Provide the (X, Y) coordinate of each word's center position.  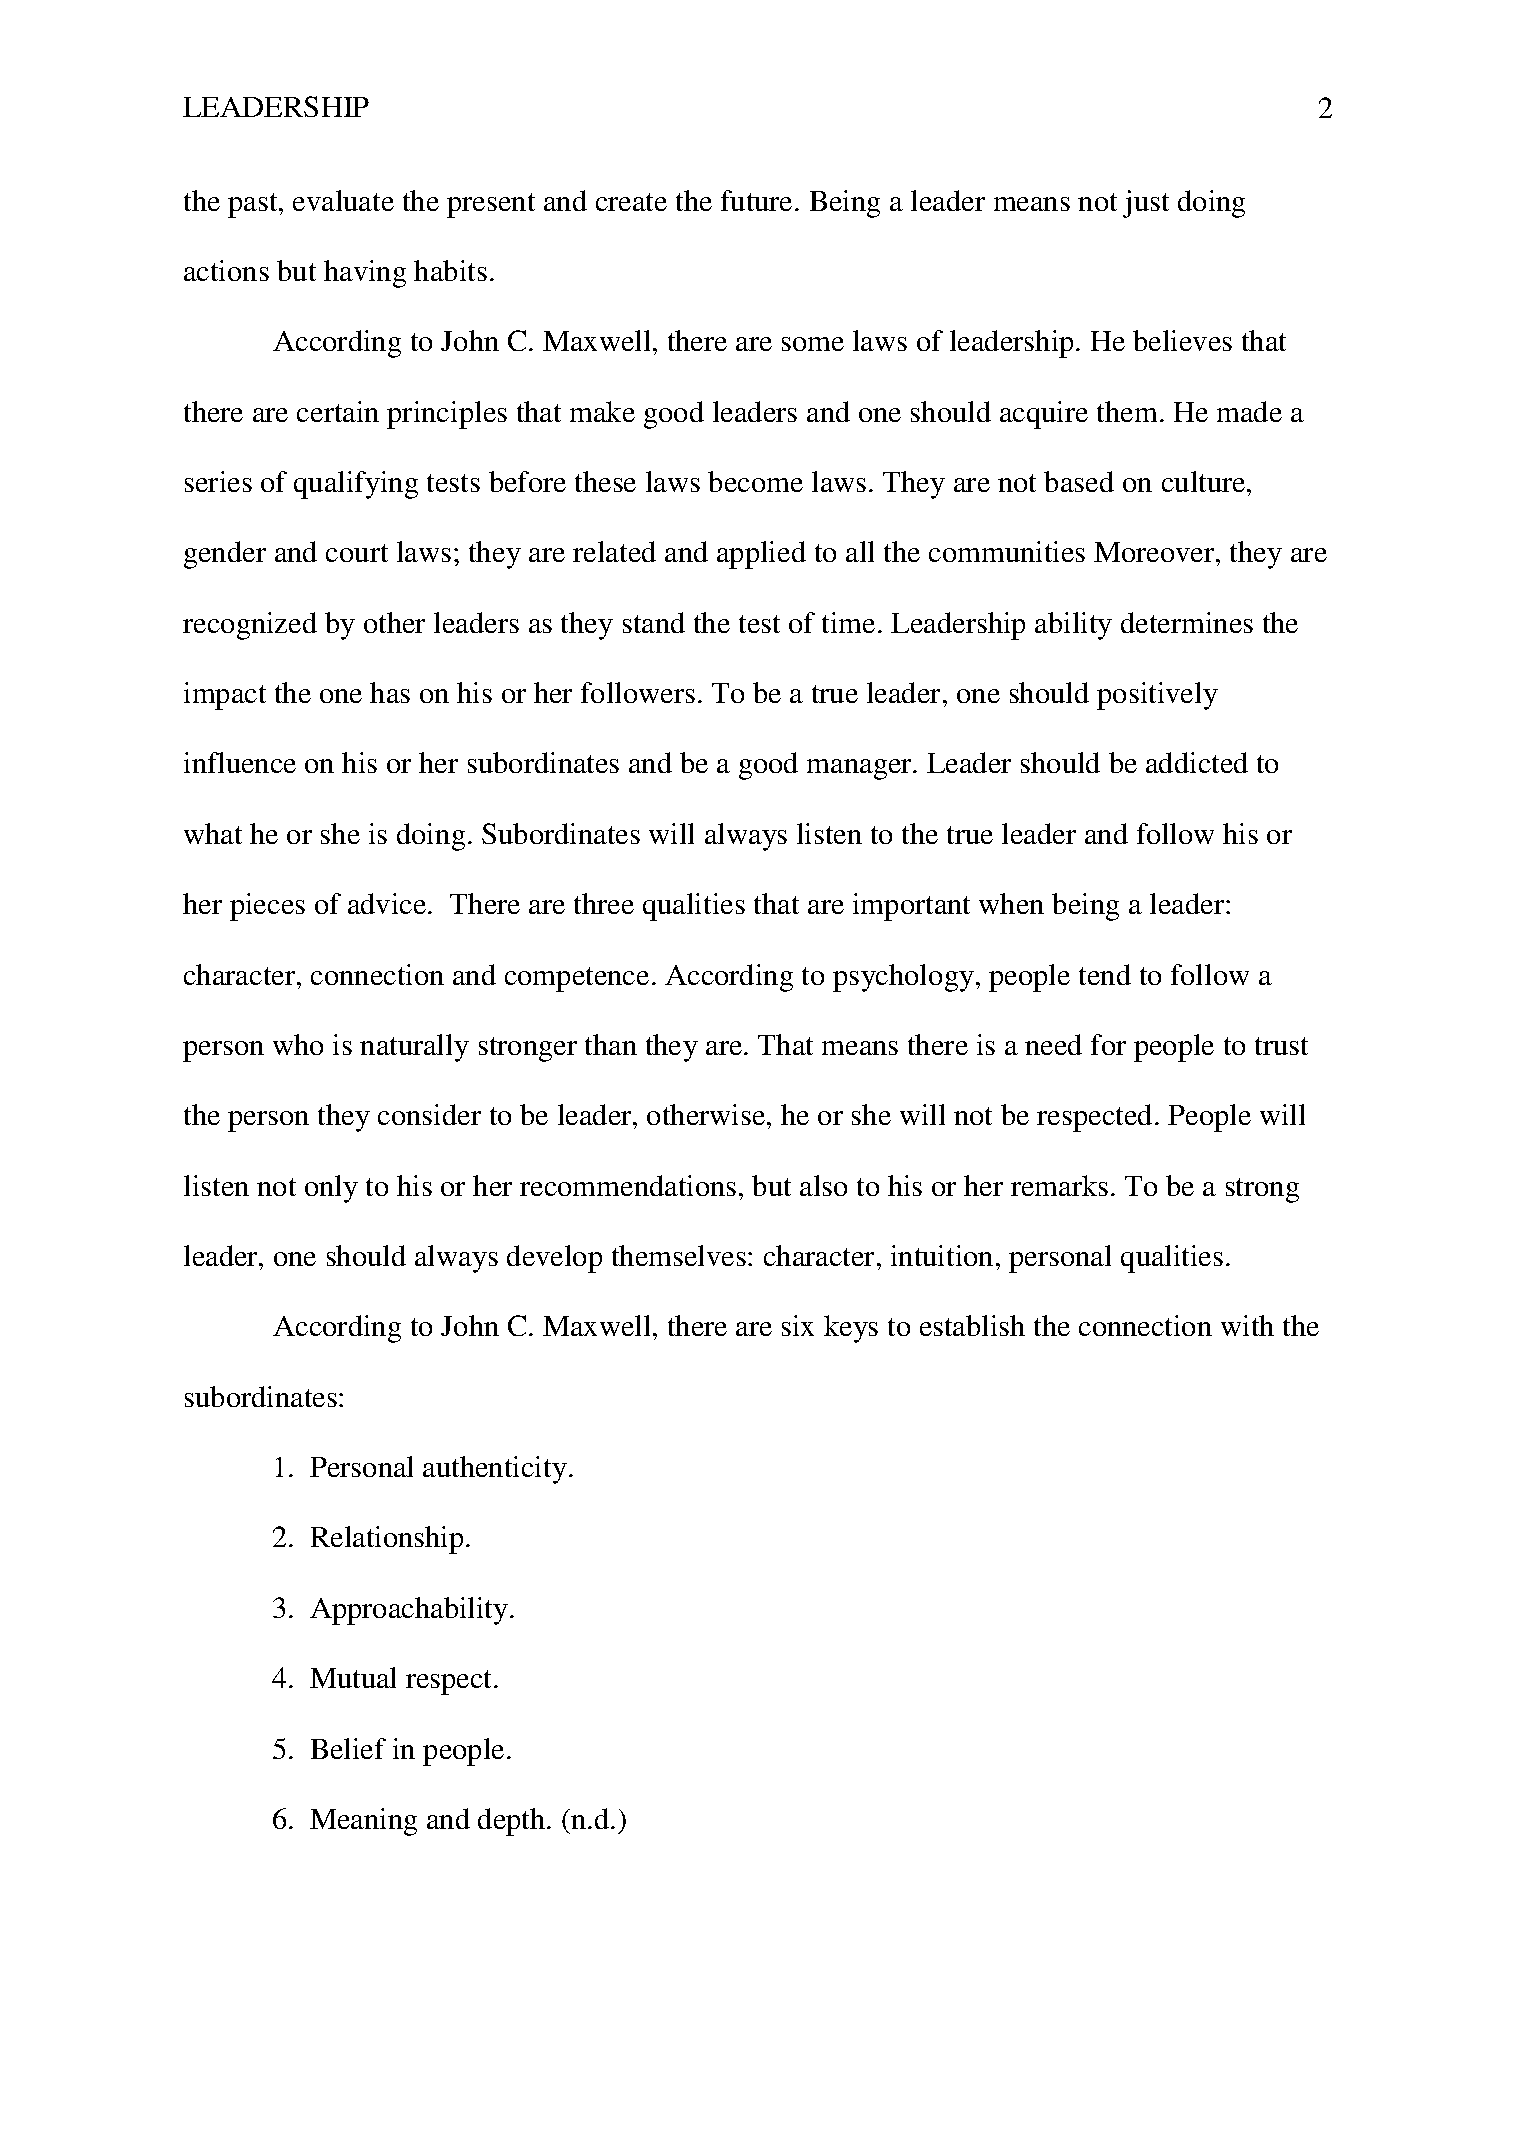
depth (513, 1822)
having (365, 274)
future (756, 200)
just (1146, 204)
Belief (348, 1748)
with (1247, 1325)
